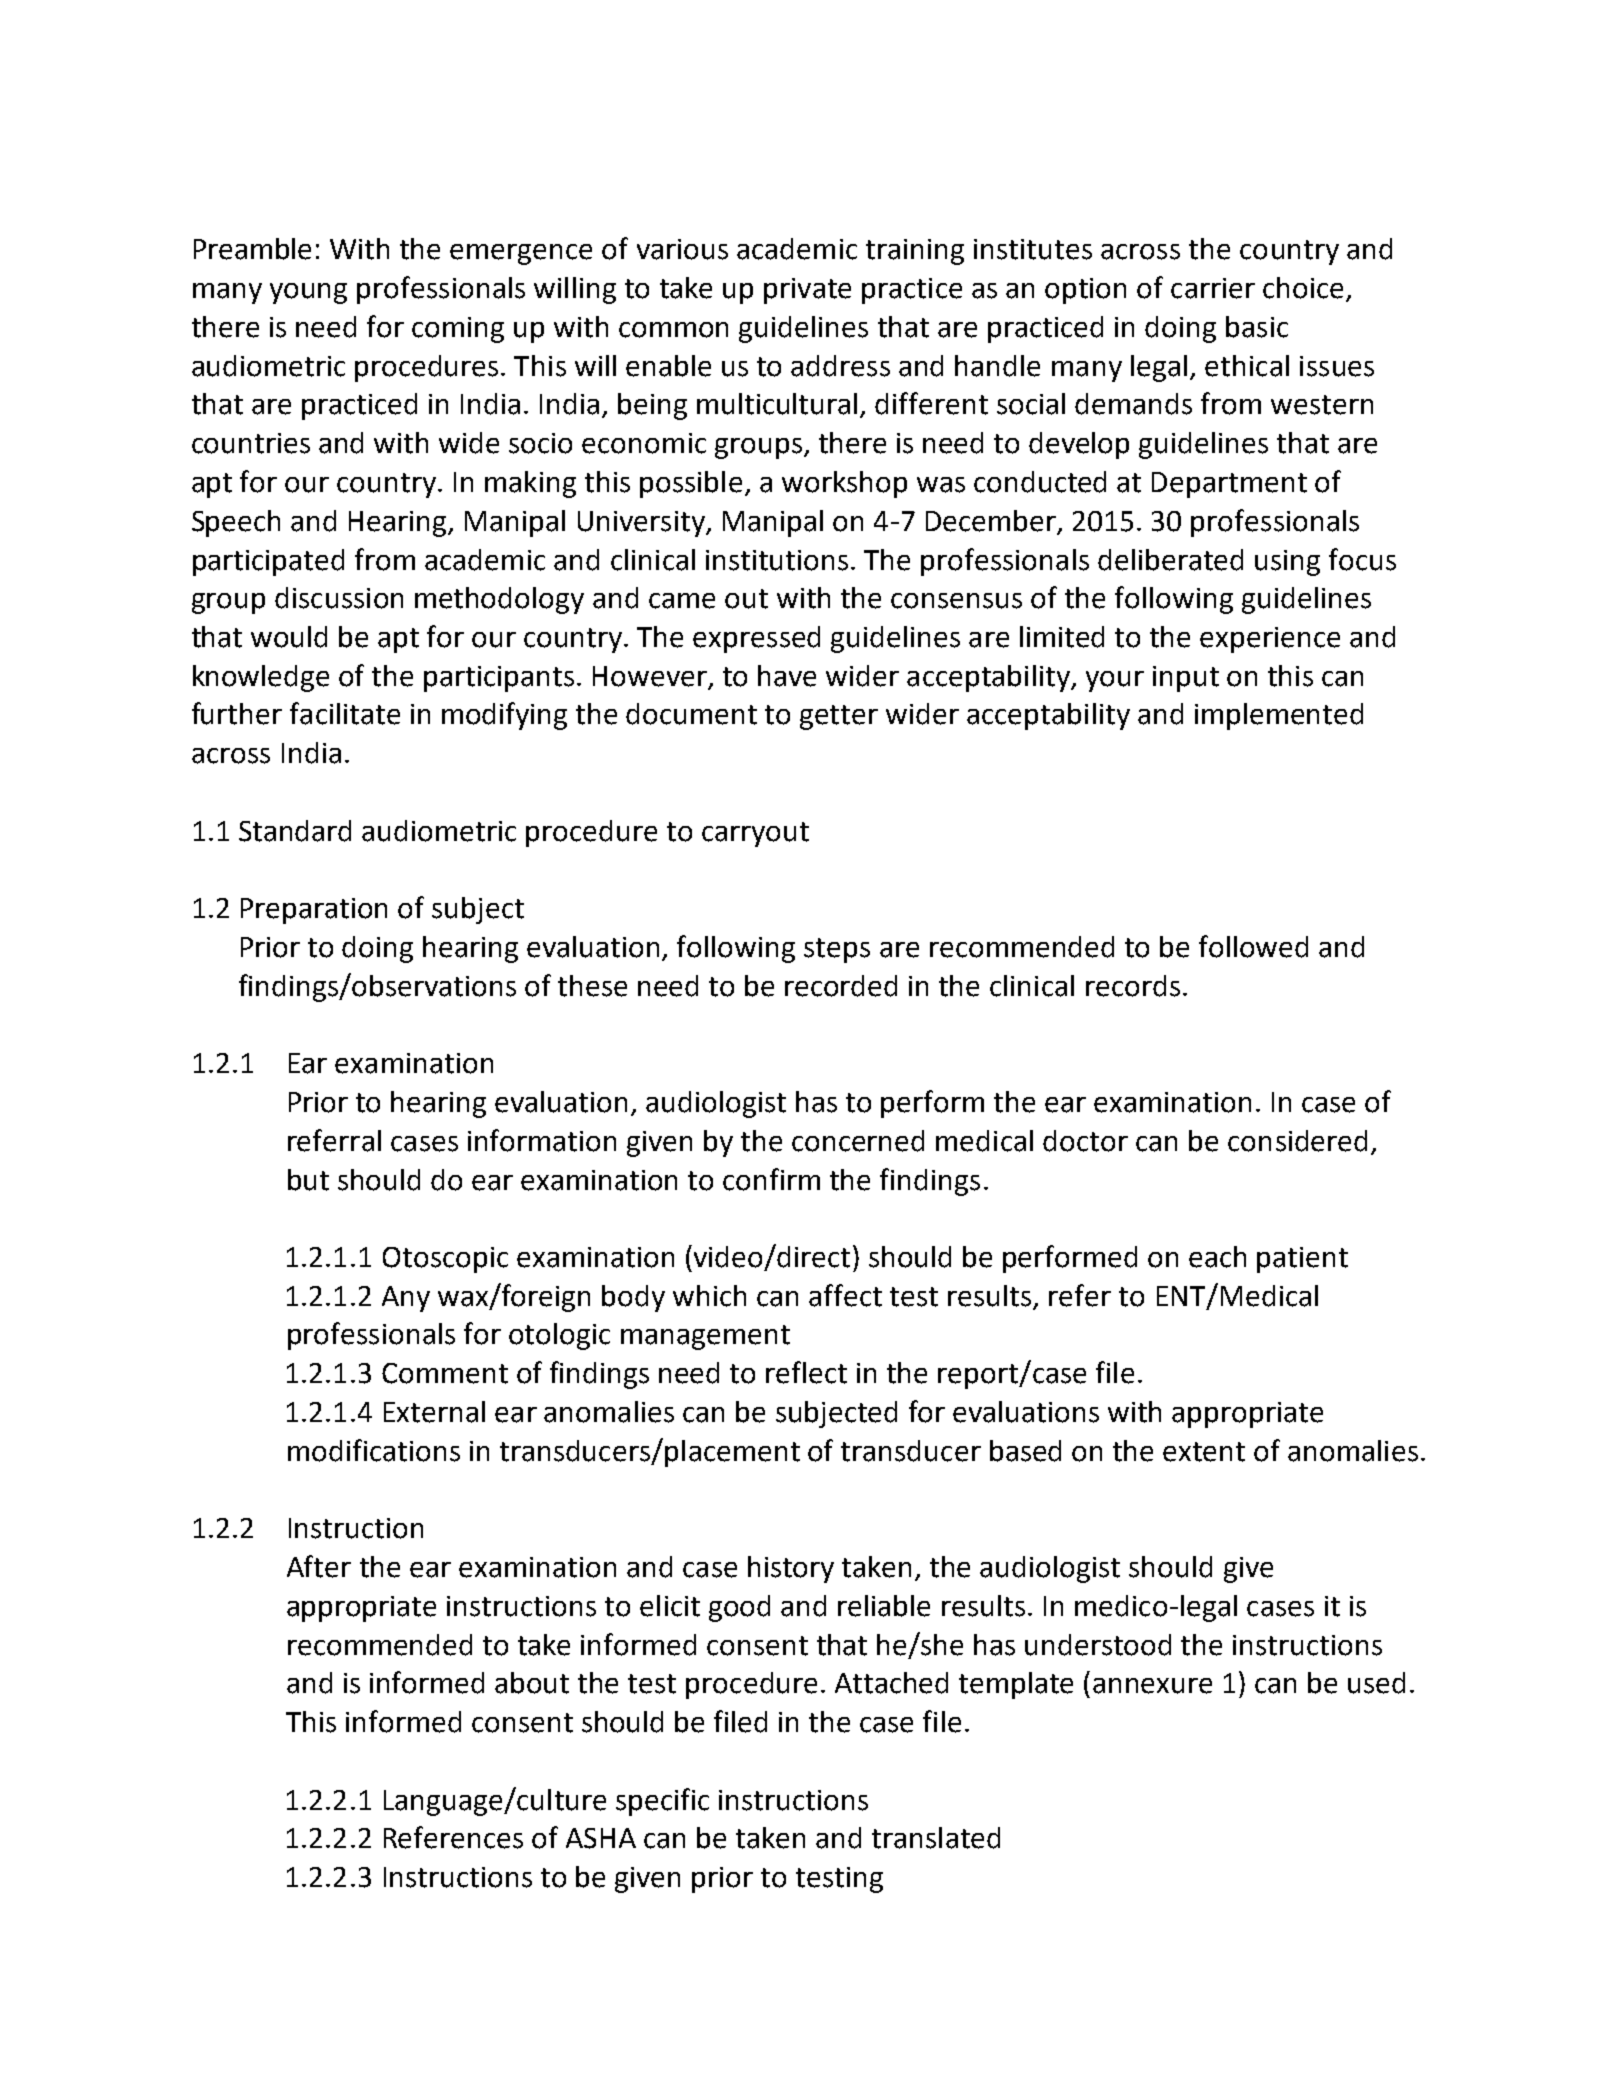 This document has width=1619, height=2095. What do you see at coordinates (807, 291) in the document?
I see `private` at bounding box center [807, 291].
